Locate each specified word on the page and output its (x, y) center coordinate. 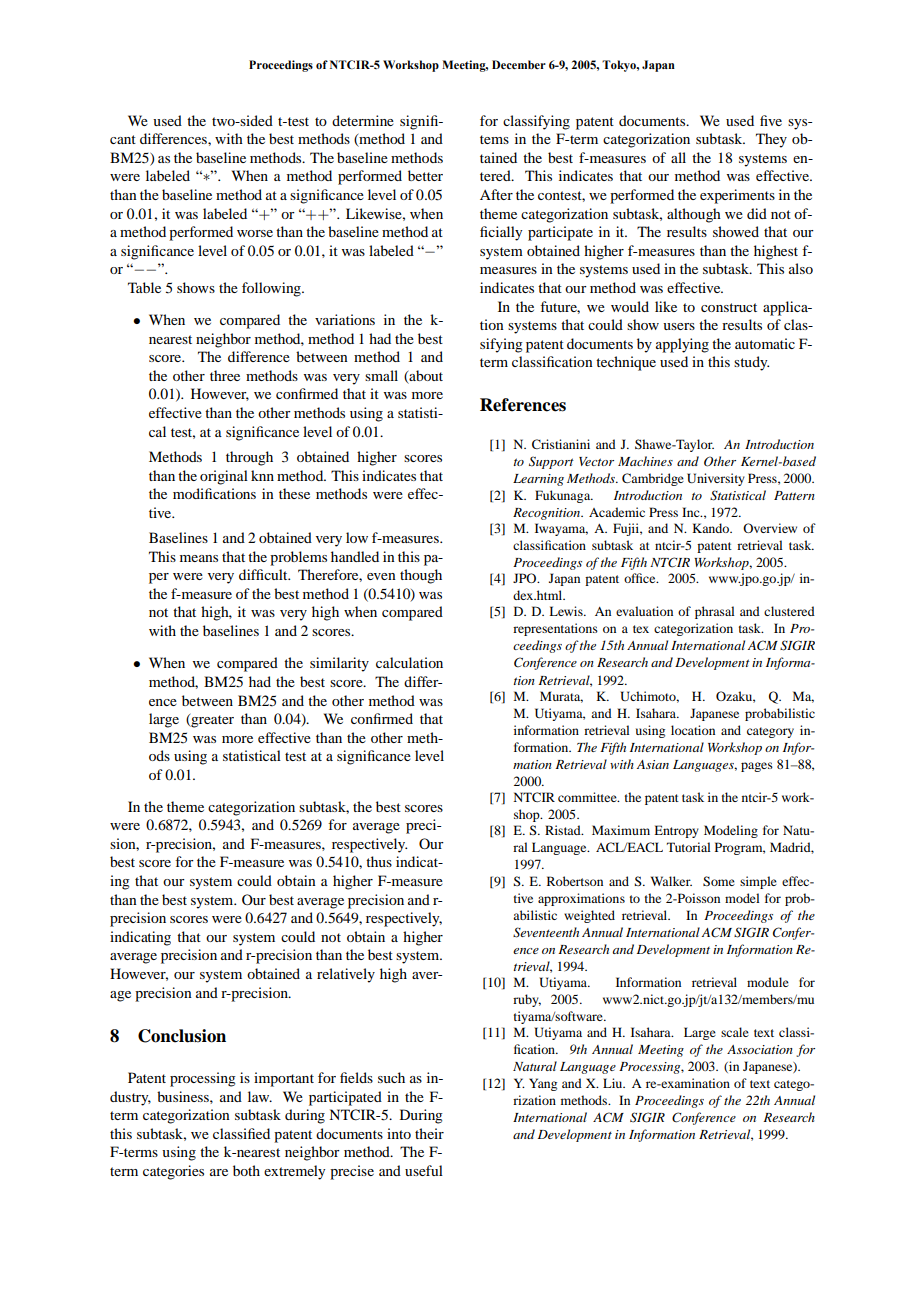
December (519, 64)
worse (255, 233)
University (716, 479)
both (246, 1170)
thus (379, 861)
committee (588, 797)
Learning (538, 480)
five (771, 120)
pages (757, 767)
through (249, 458)
